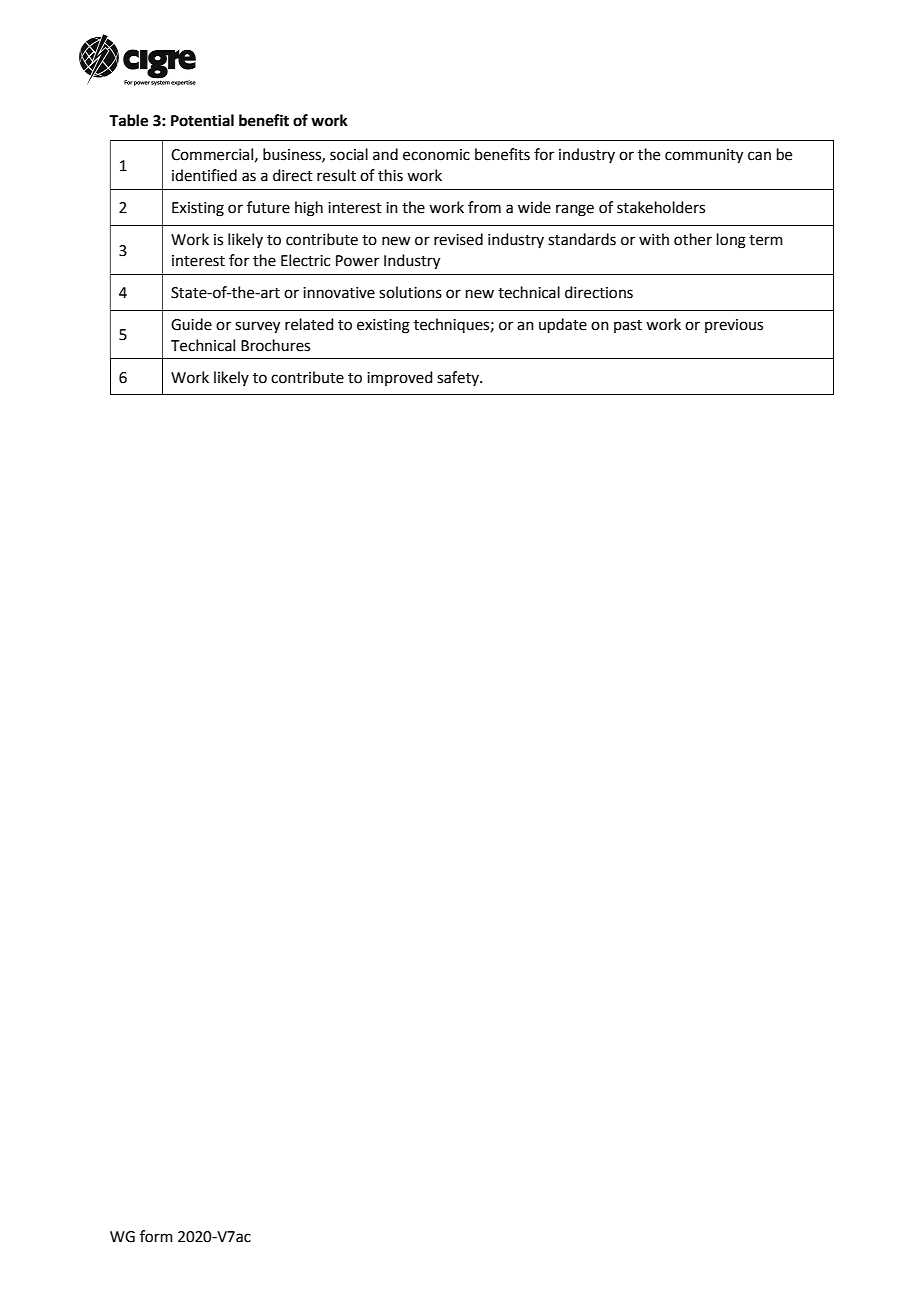  I want to click on related, so click(309, 324).
